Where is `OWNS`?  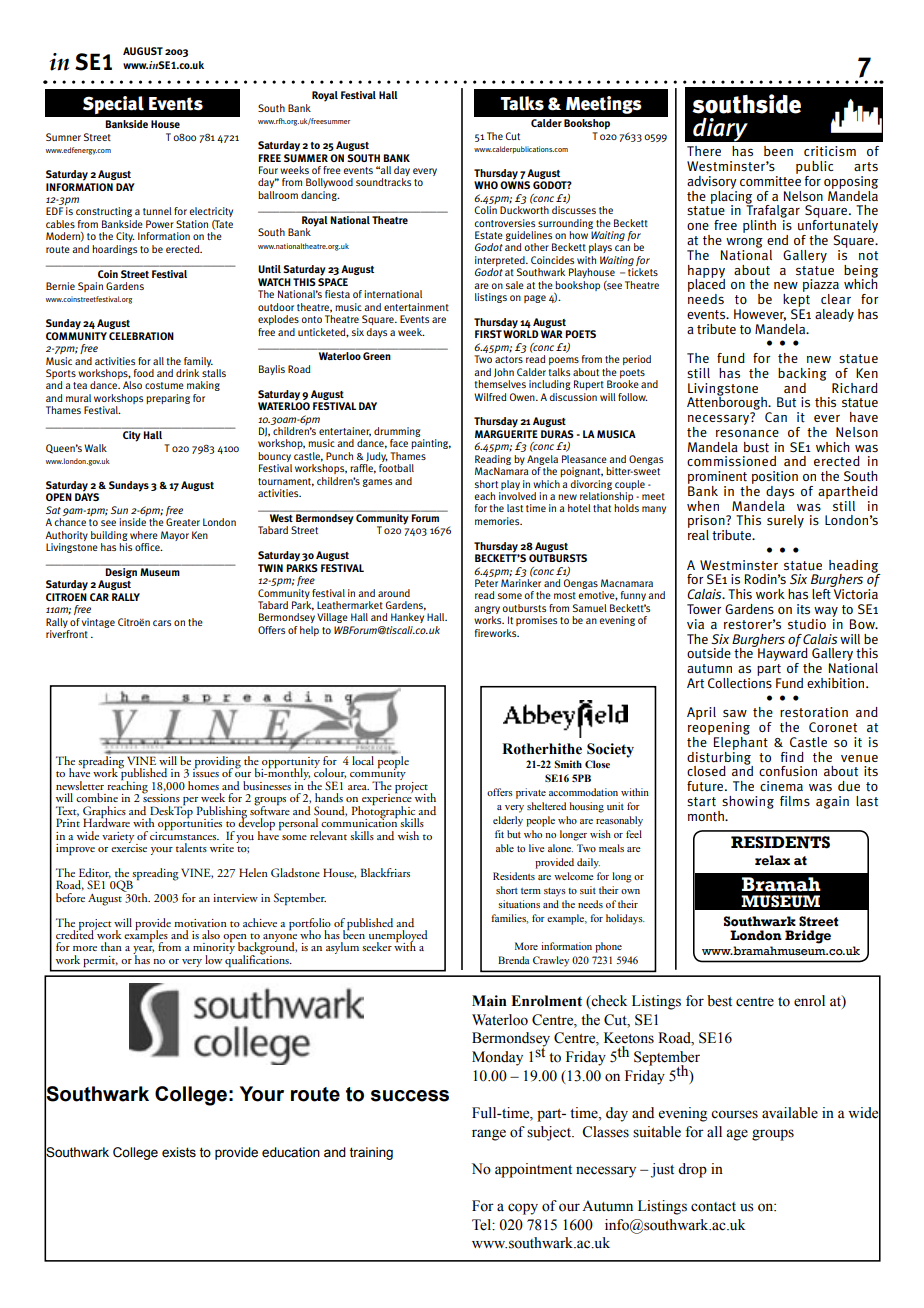 OWNS is located at coordinates (515, 184).
